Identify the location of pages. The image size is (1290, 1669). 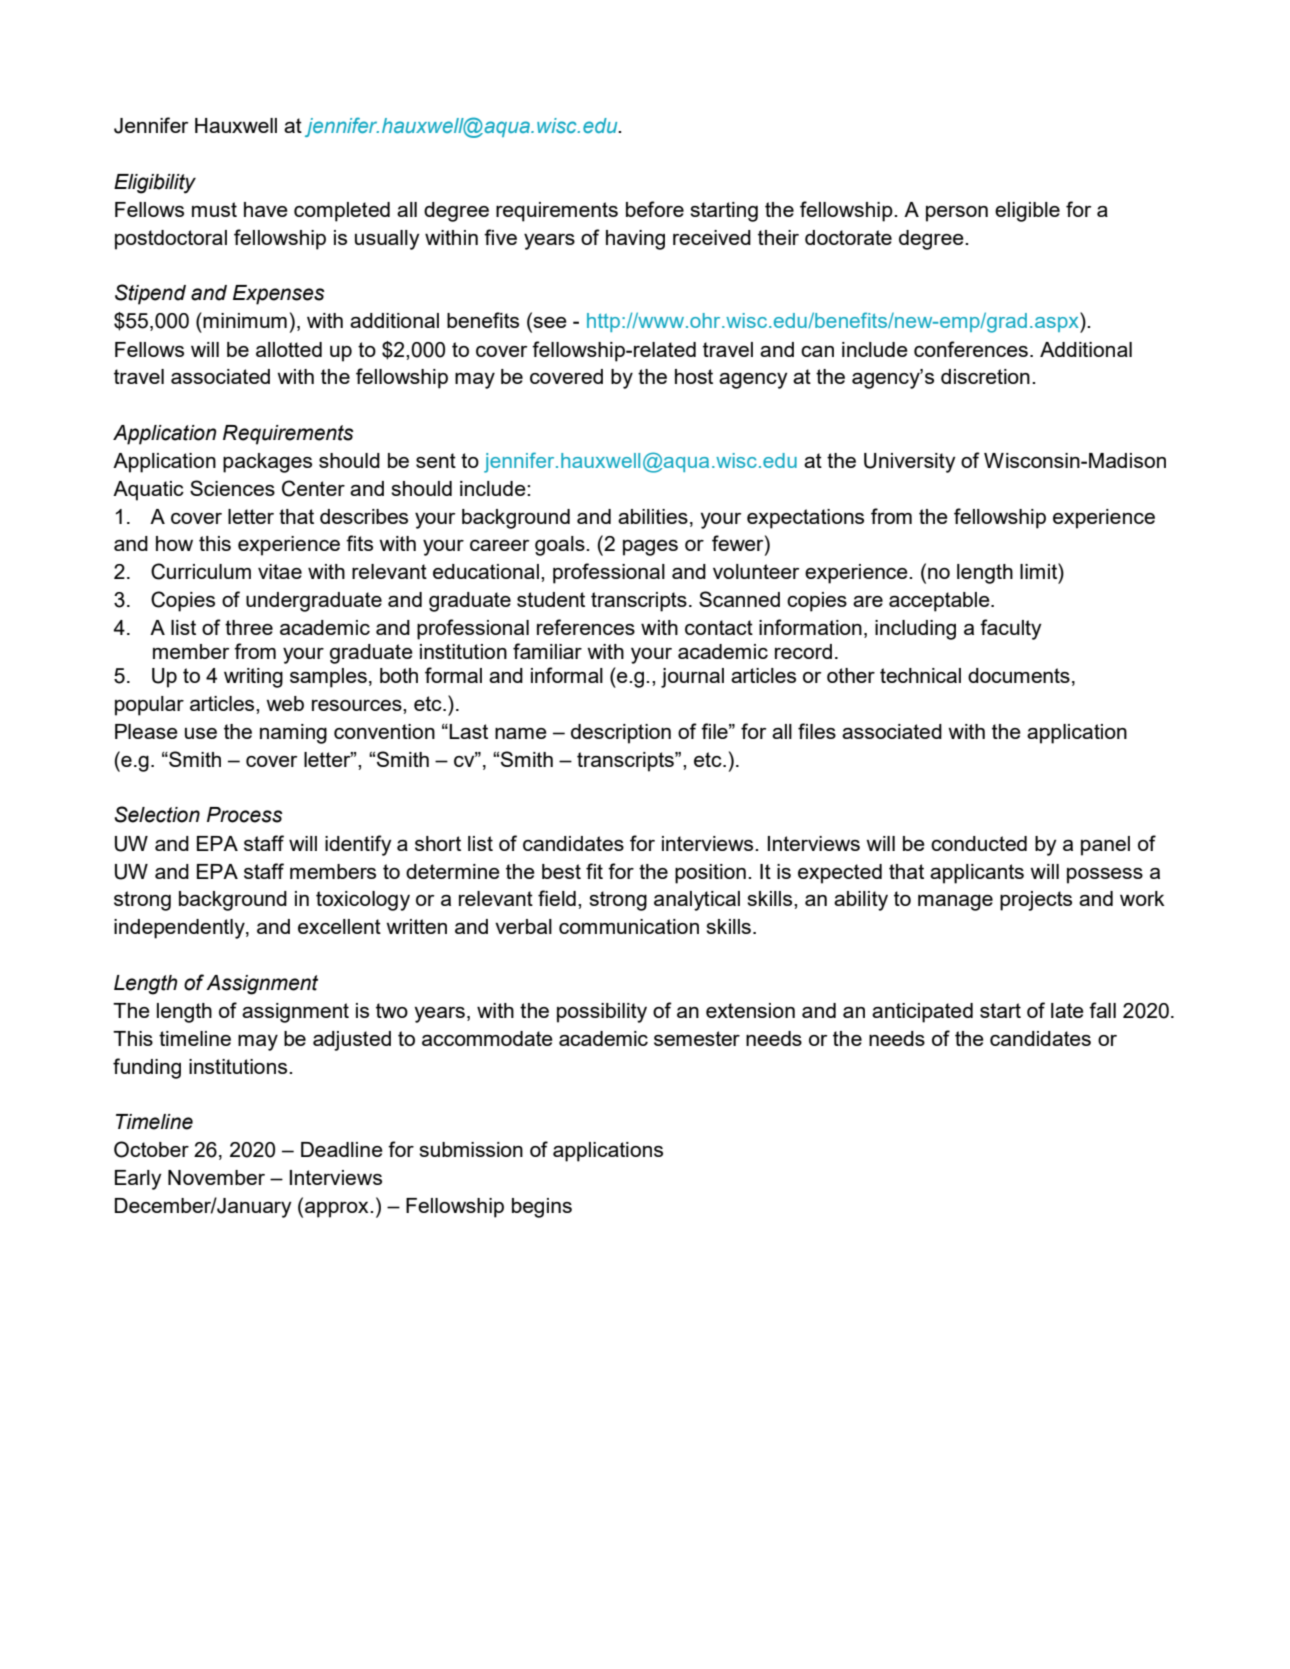
(650, 548).
